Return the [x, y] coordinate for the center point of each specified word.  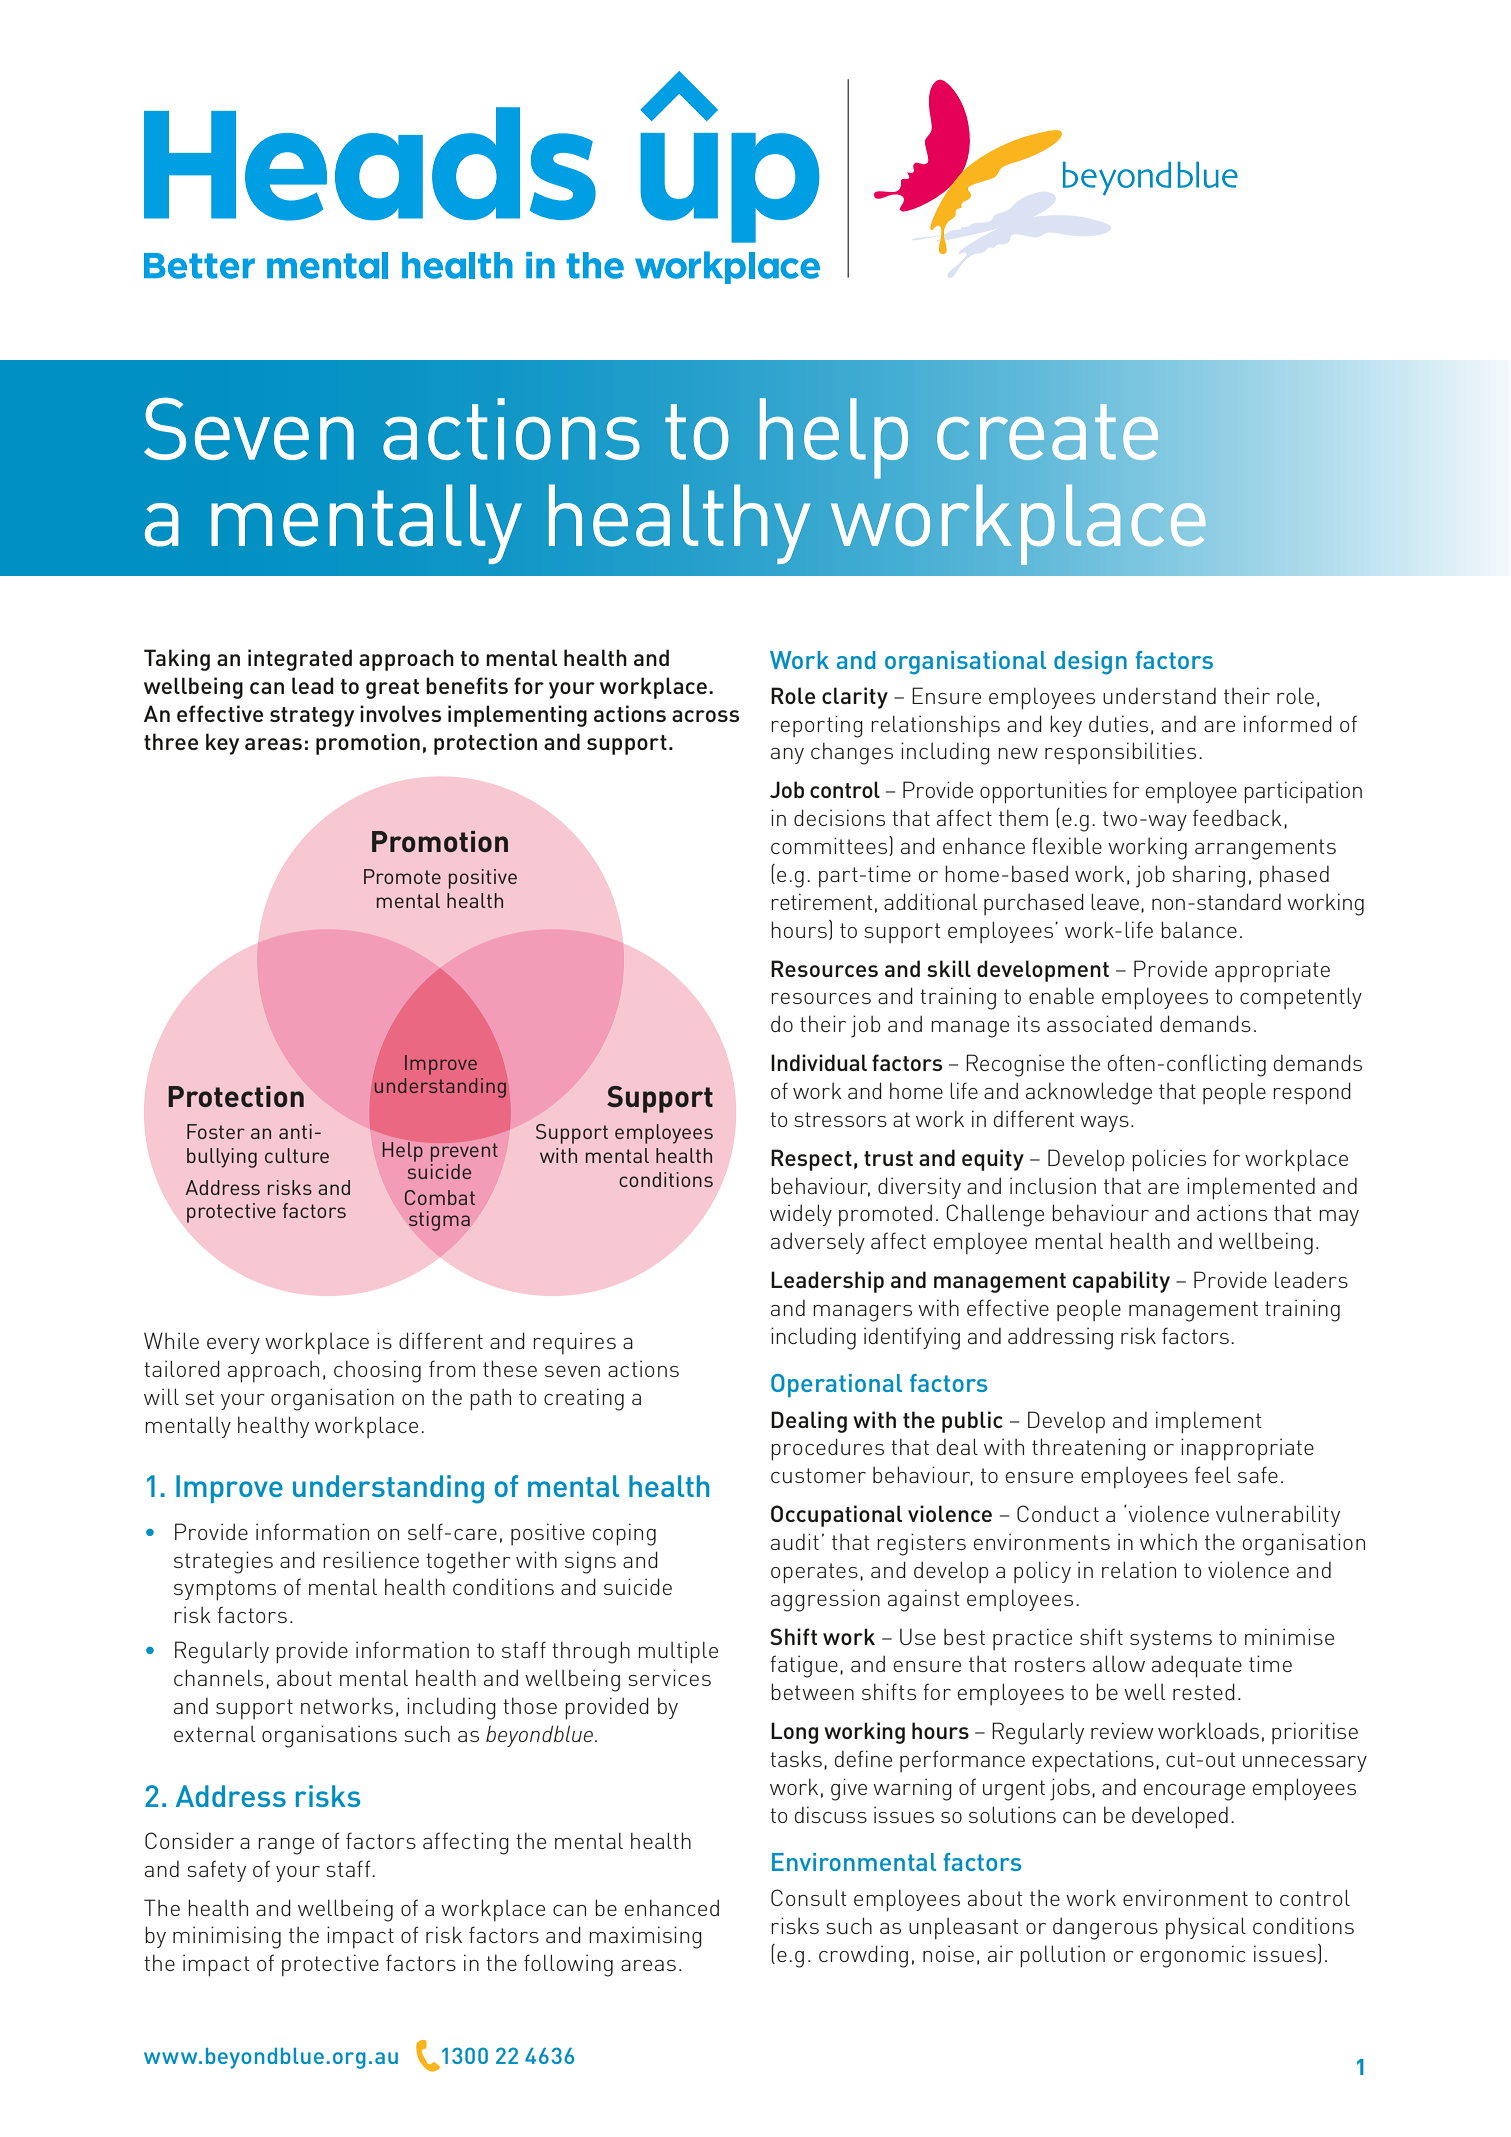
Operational [836, 1385]
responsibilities [1120, 753]
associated [1099, 1023]
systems [1171, 1640]
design [1090, 663]
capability [1121, 1282]
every [233, 1346]
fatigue [804, 1666]
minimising [227, 1937]
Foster [216, 1131]
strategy [312, 717]
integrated [300, 660]
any [787, 756]
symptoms [225, 1590]
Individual [819, 1062]
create [1047, 432]
